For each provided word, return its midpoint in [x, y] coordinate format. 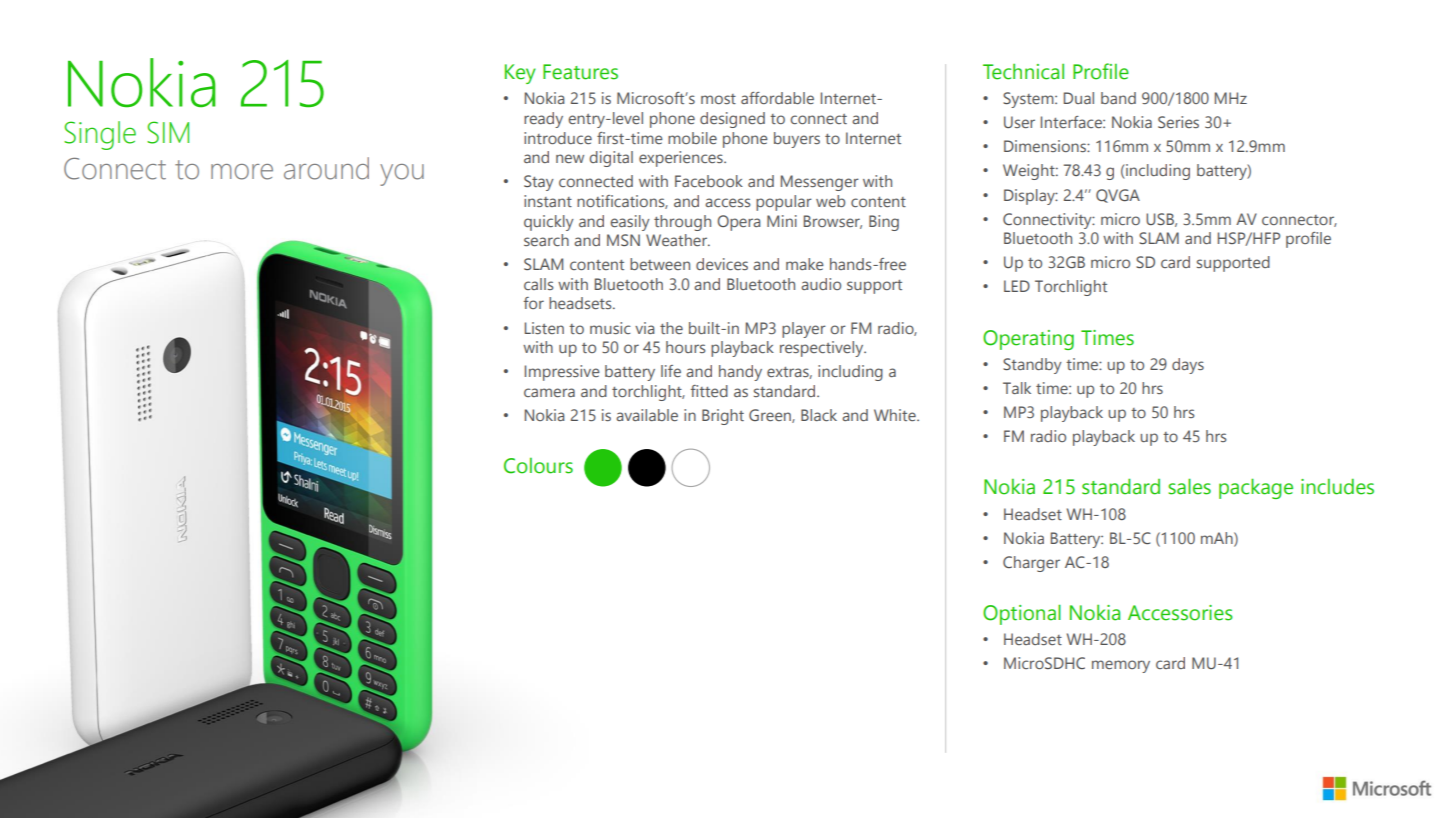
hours [685, 347]
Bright [723, 417]
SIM [168, 132]
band [1118, 98]
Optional [1022, 614]
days [1188, 366]
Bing [884, 223]
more [242, 172]
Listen [544, 328]
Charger [1031, 564]
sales [1189, 486]
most [718, 99]
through [682, 223]
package [1256, 488]
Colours [538, 466]
